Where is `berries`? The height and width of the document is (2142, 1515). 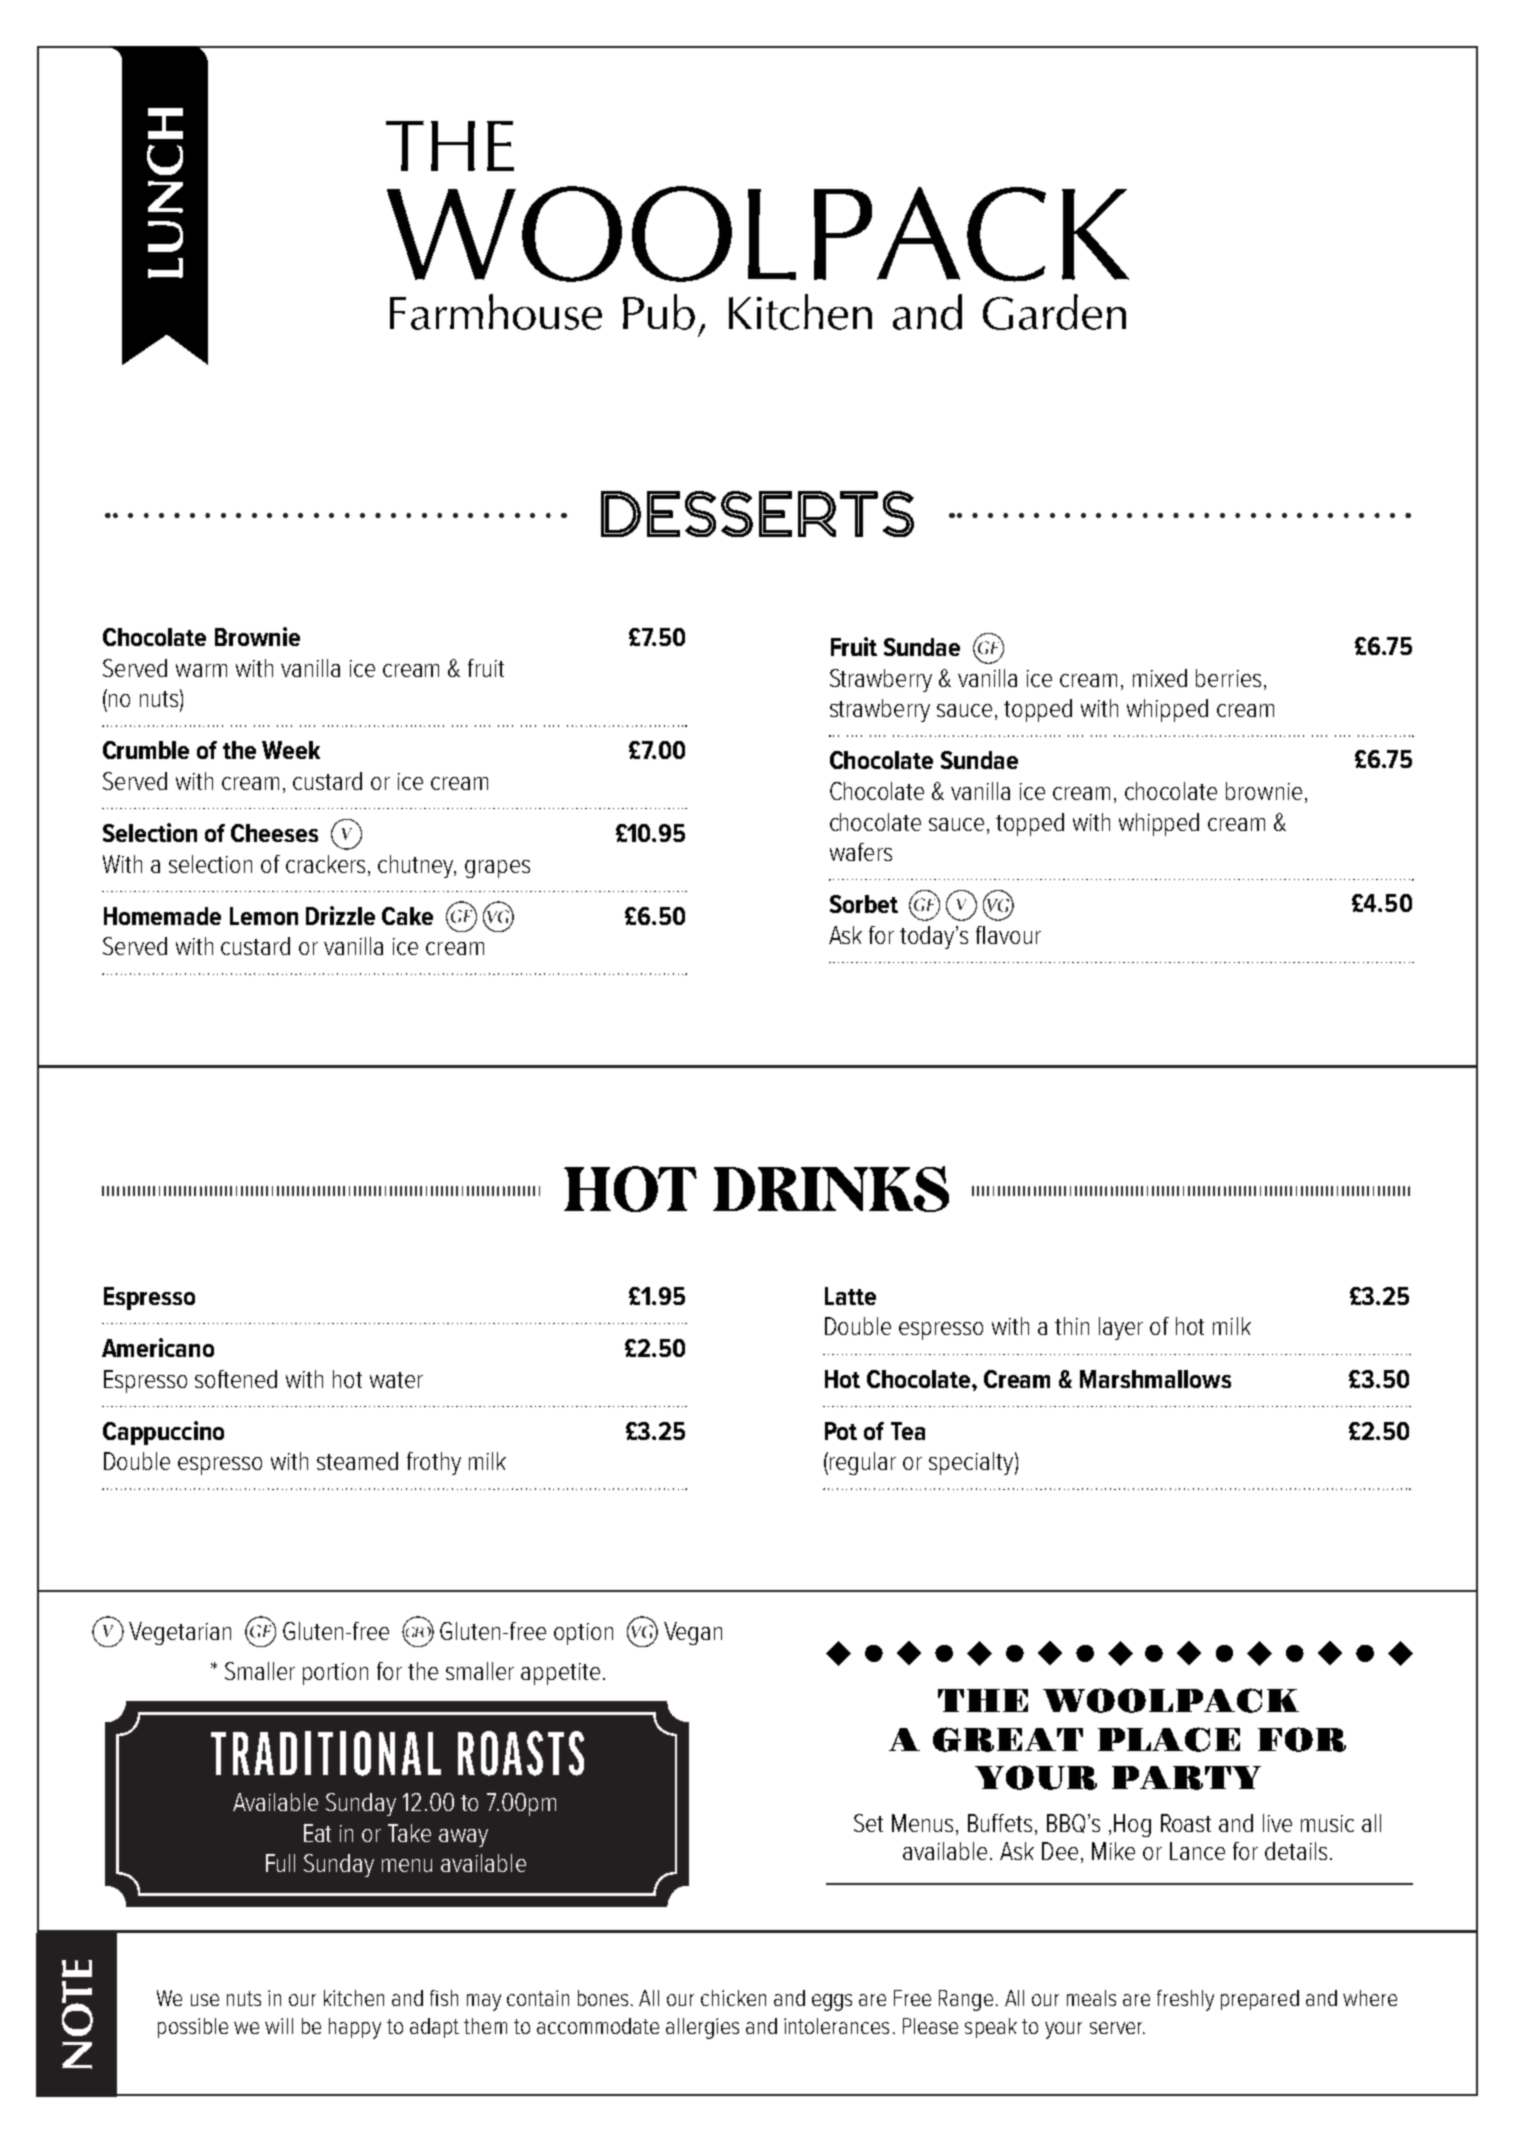
berries is located at coordinates (1228, 678).
